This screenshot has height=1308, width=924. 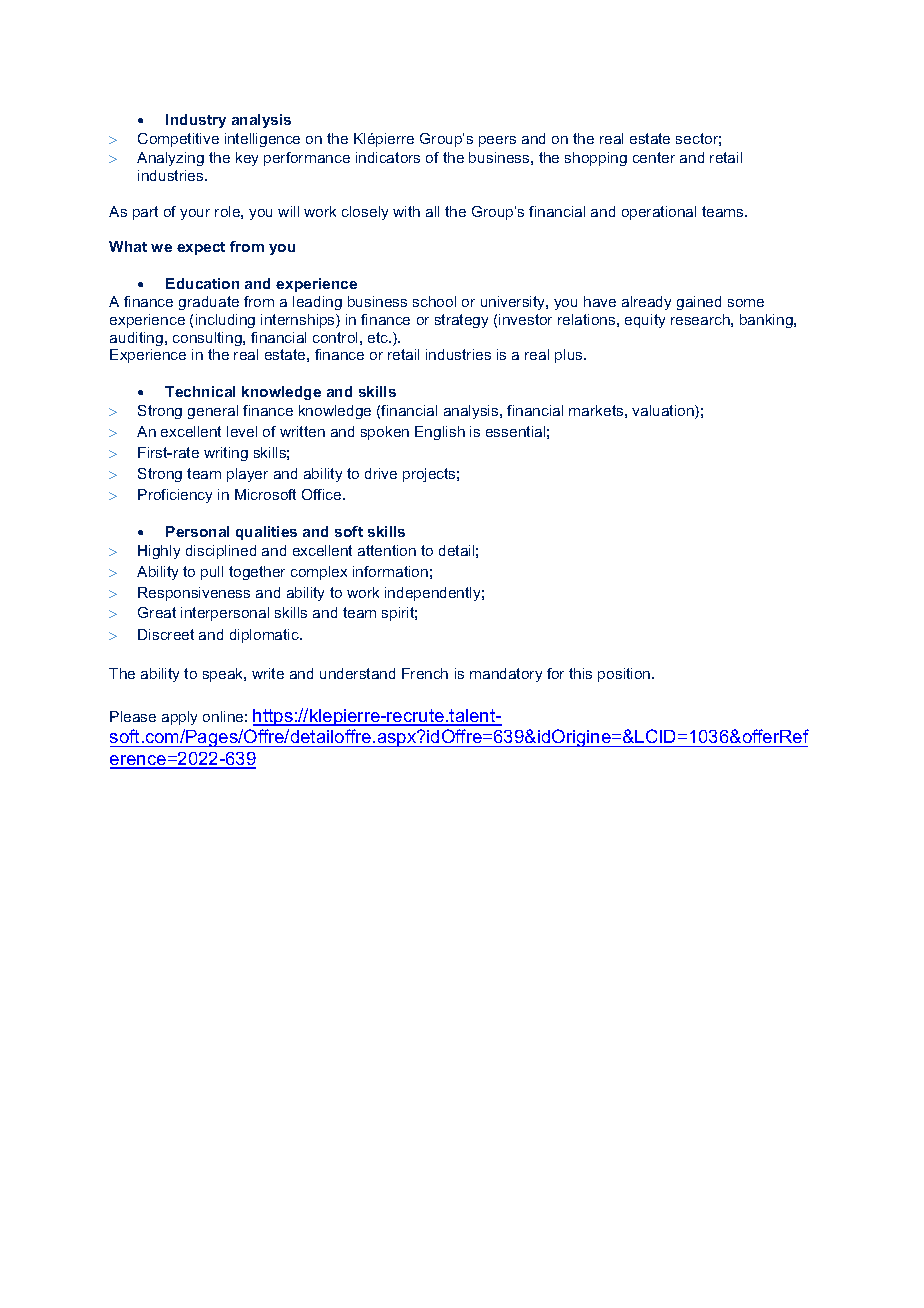 What do you see at coordinates (179, 718) in the screenshot?
I see `apply` at bounding box center [179, 718].
